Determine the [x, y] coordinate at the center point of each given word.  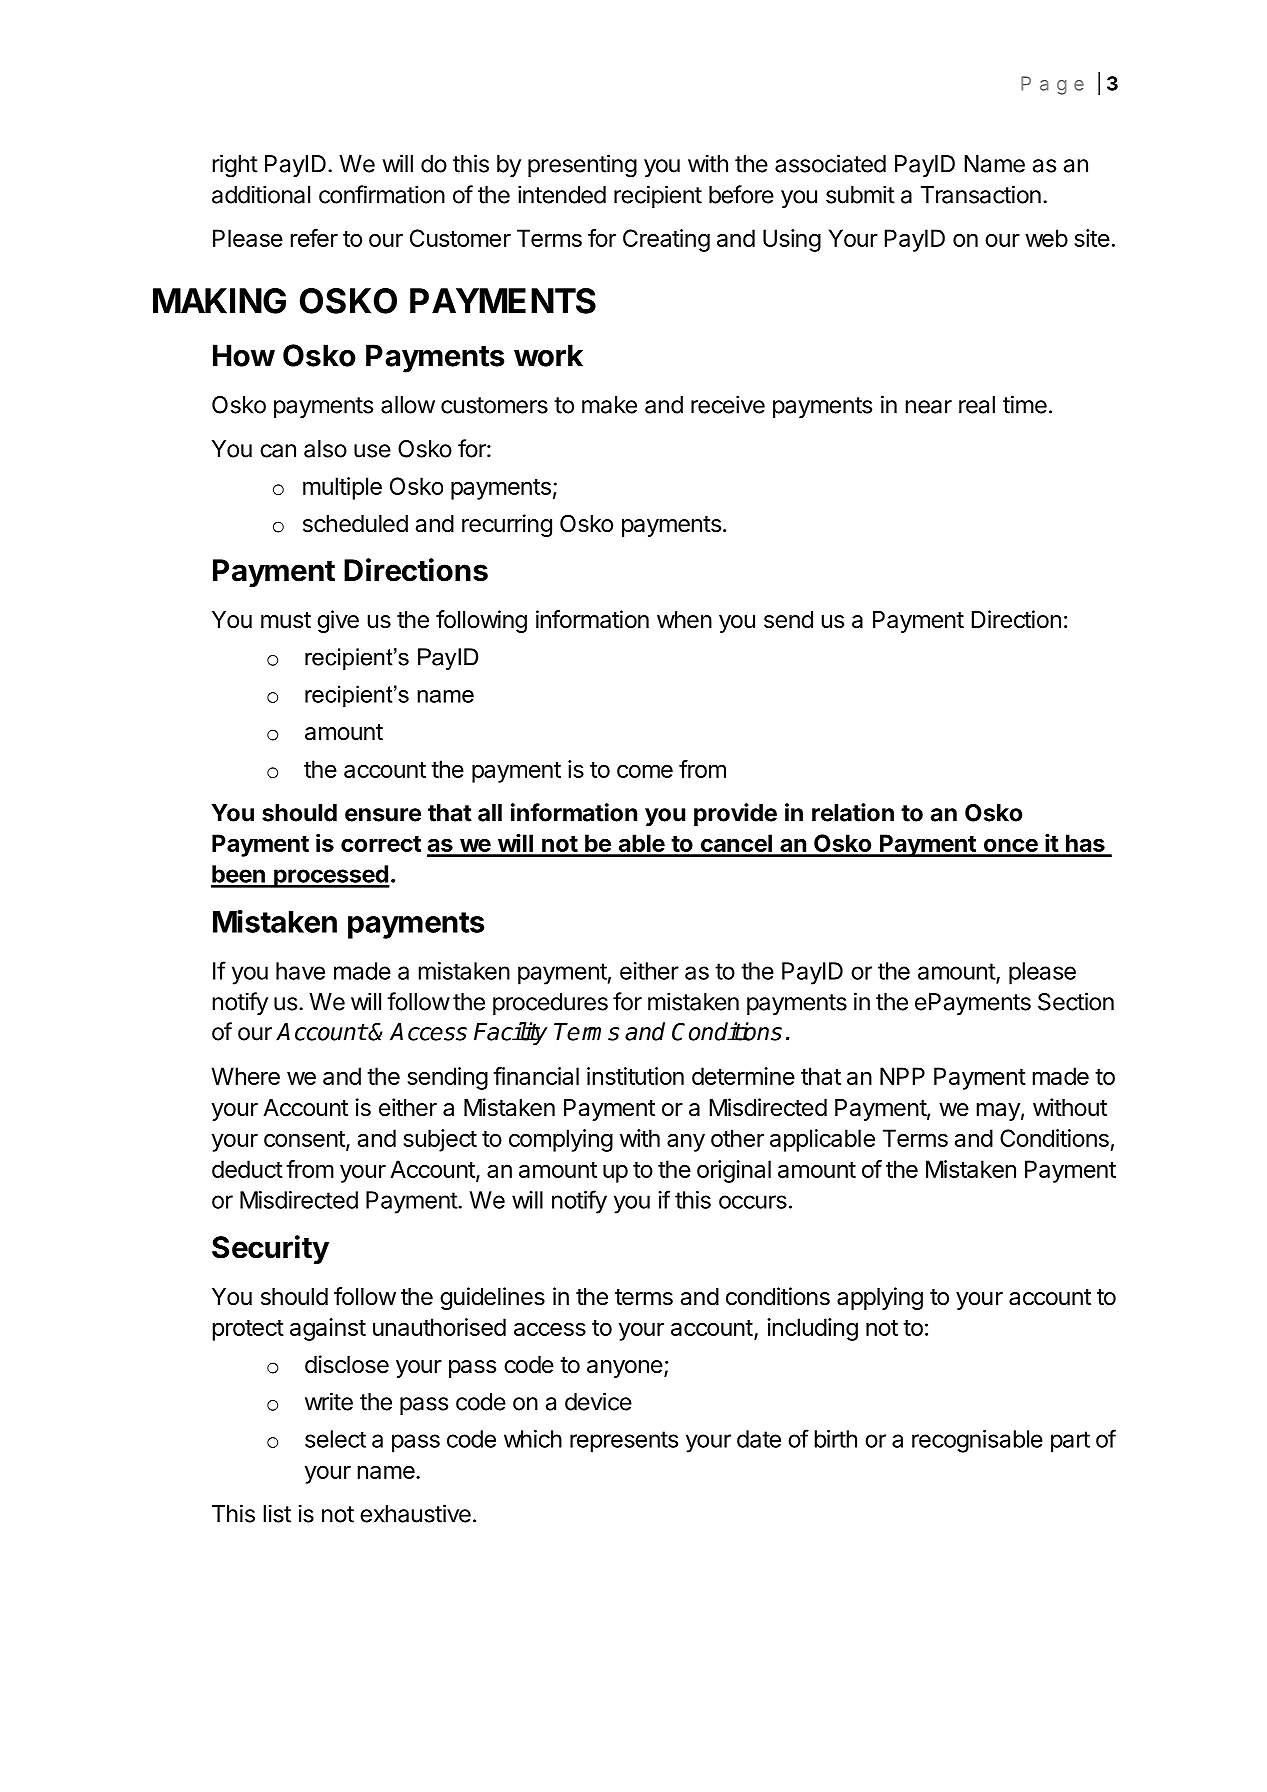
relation [853, 812]
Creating [666, 240]
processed [331, 876]
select [335, 1439]
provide [735, 814]
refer [314, 238]
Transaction [981, 194]
